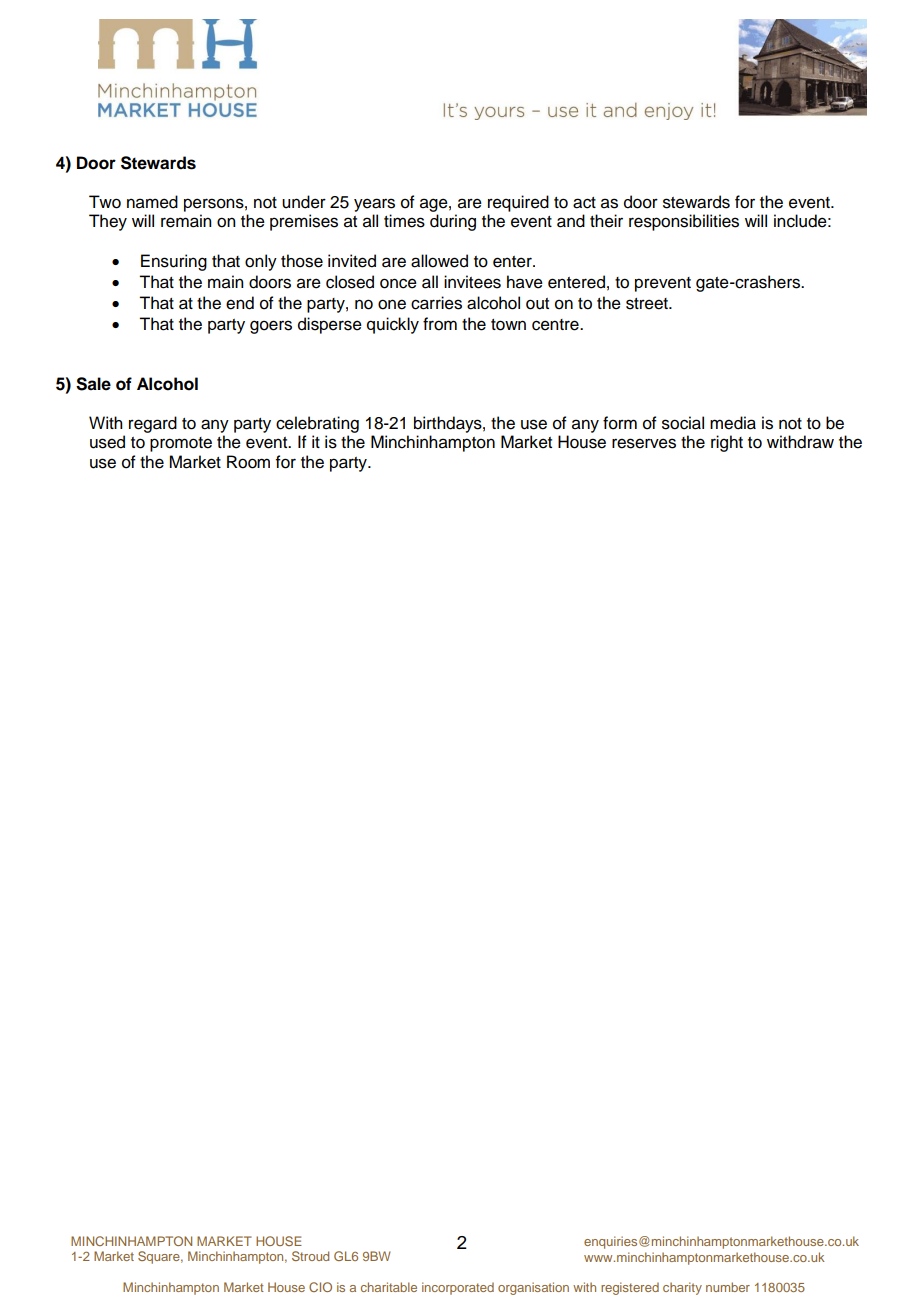 The height and width of the document is (1308, 924). I want to click on celebrating, so click(317, 424).
